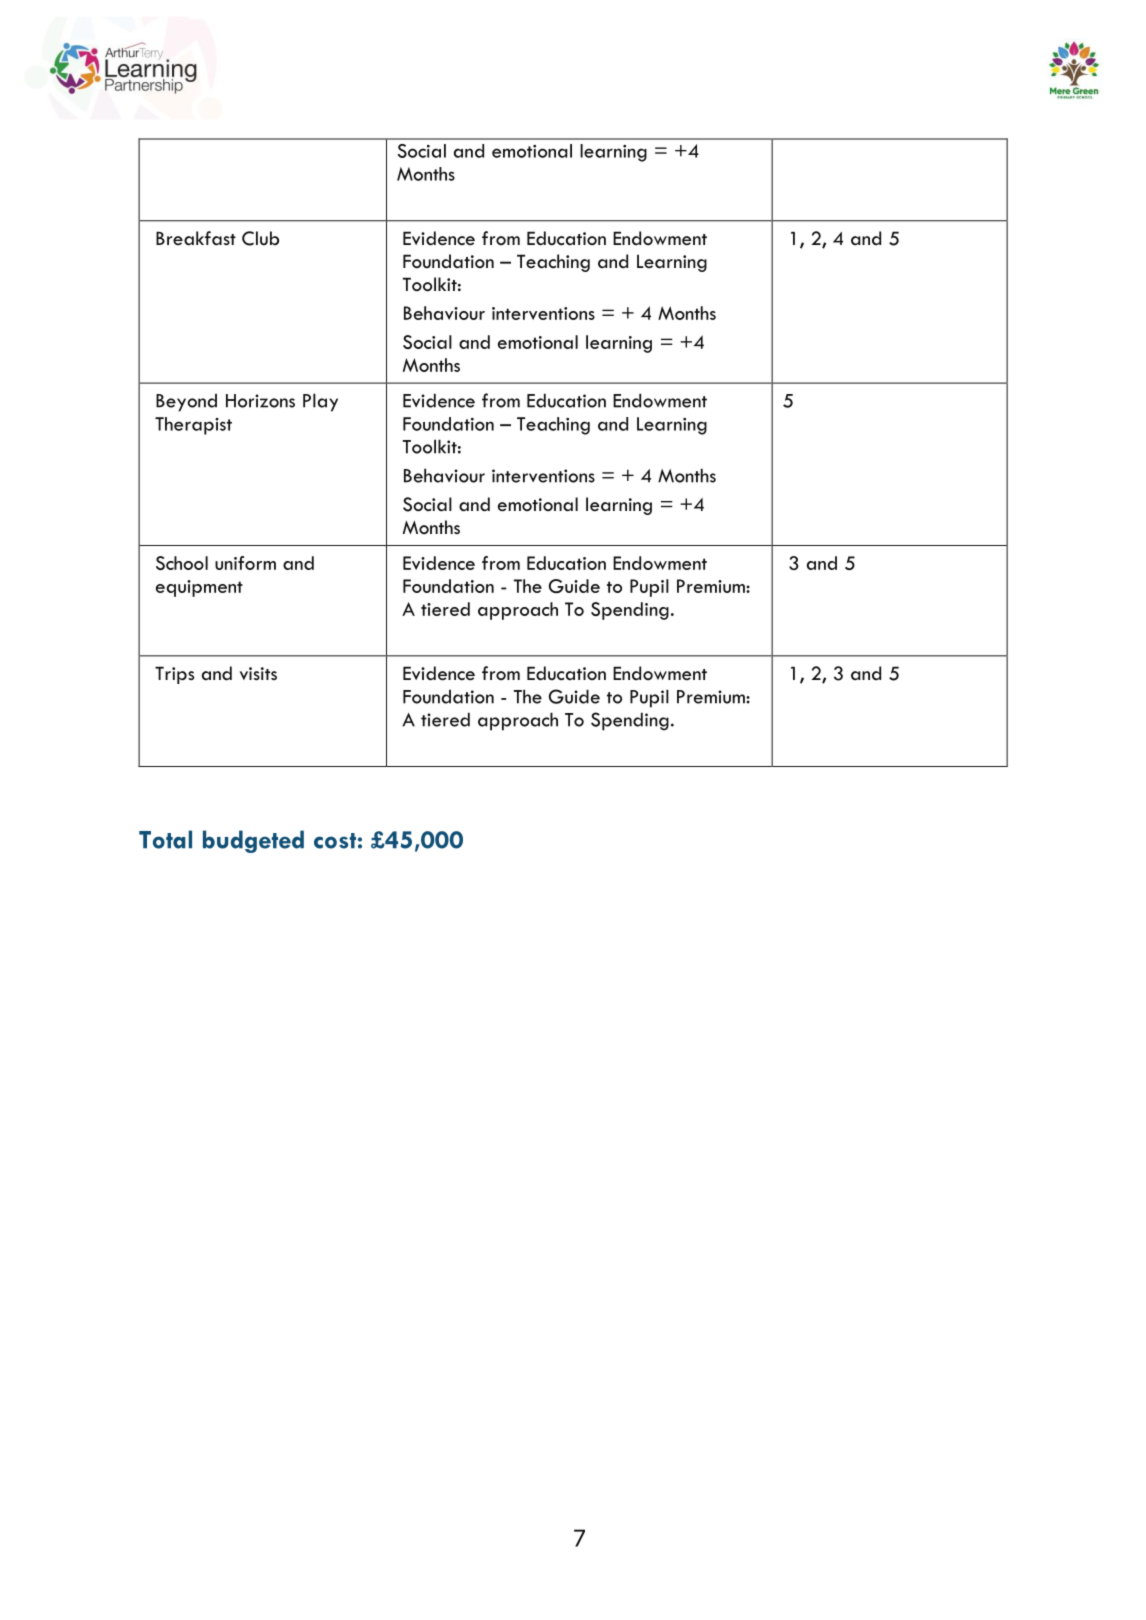  What do you see at coordinates (258, 673) in the image?
I see `visits` at bounding box center [258, 673].
